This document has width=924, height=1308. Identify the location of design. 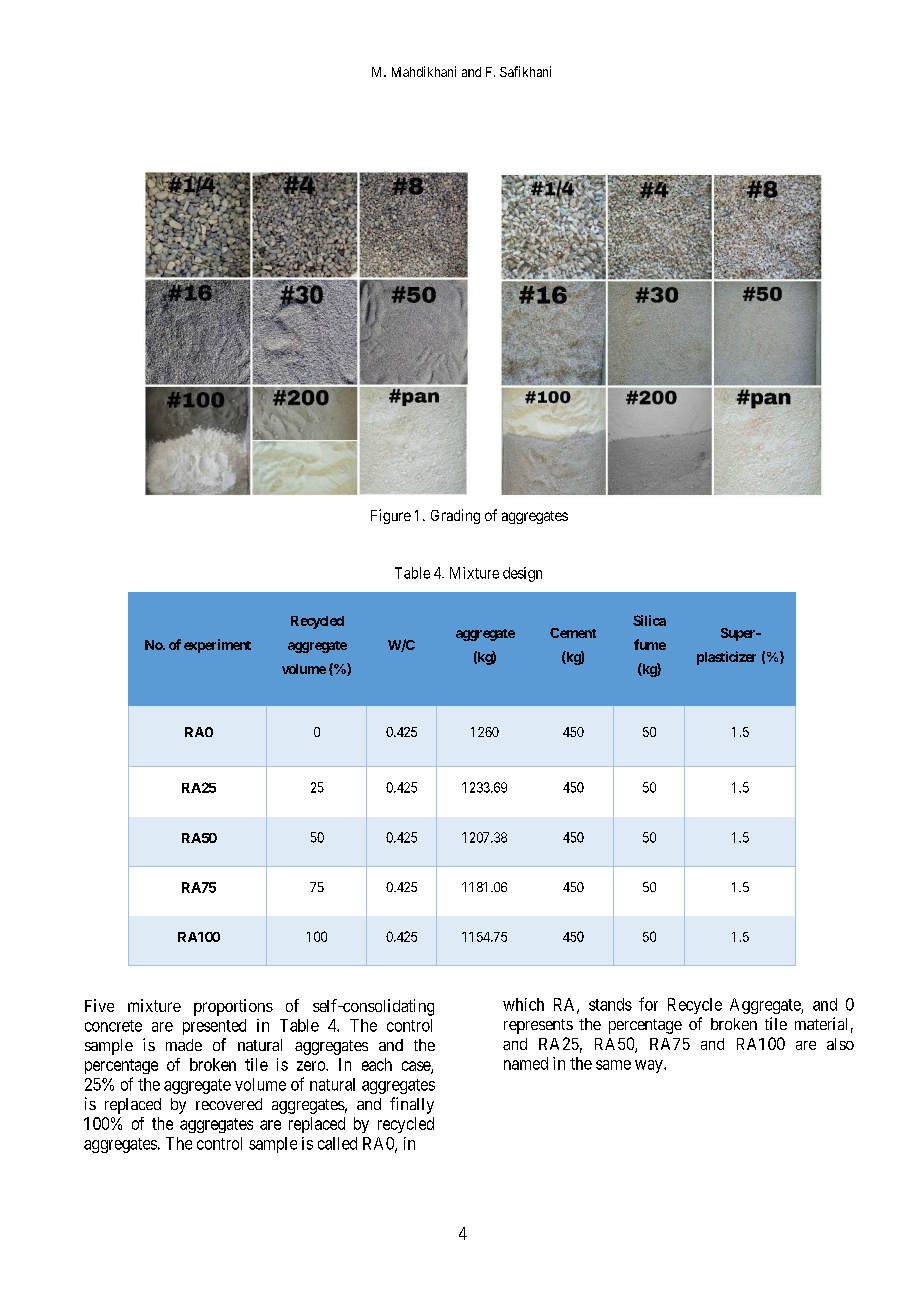
(522, 574).
